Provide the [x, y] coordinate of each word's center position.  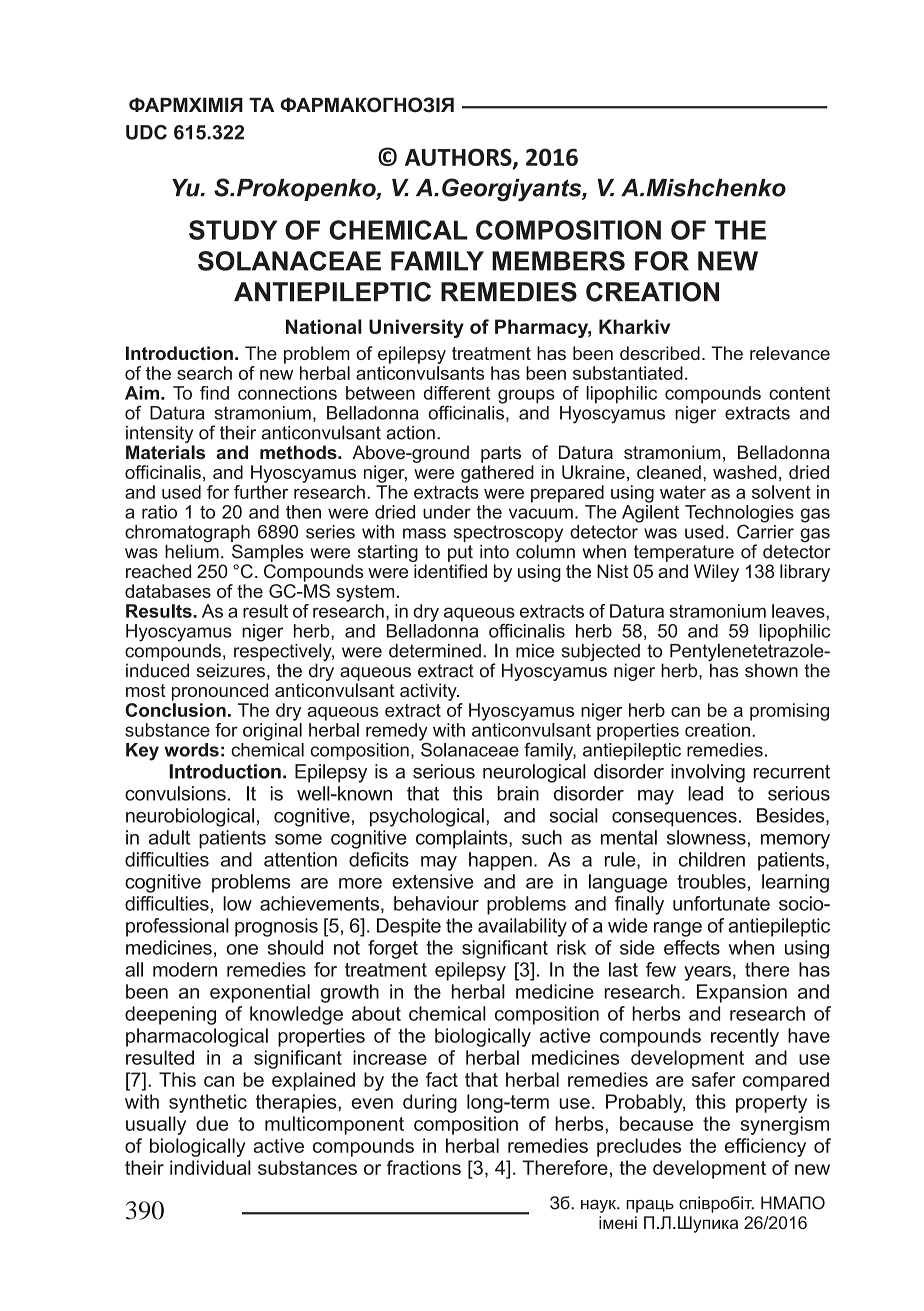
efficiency [765, 1147]
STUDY [233, 230]
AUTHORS [459, 158]
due [212, 1123]
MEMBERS [558, 261]
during [430, 1103]
